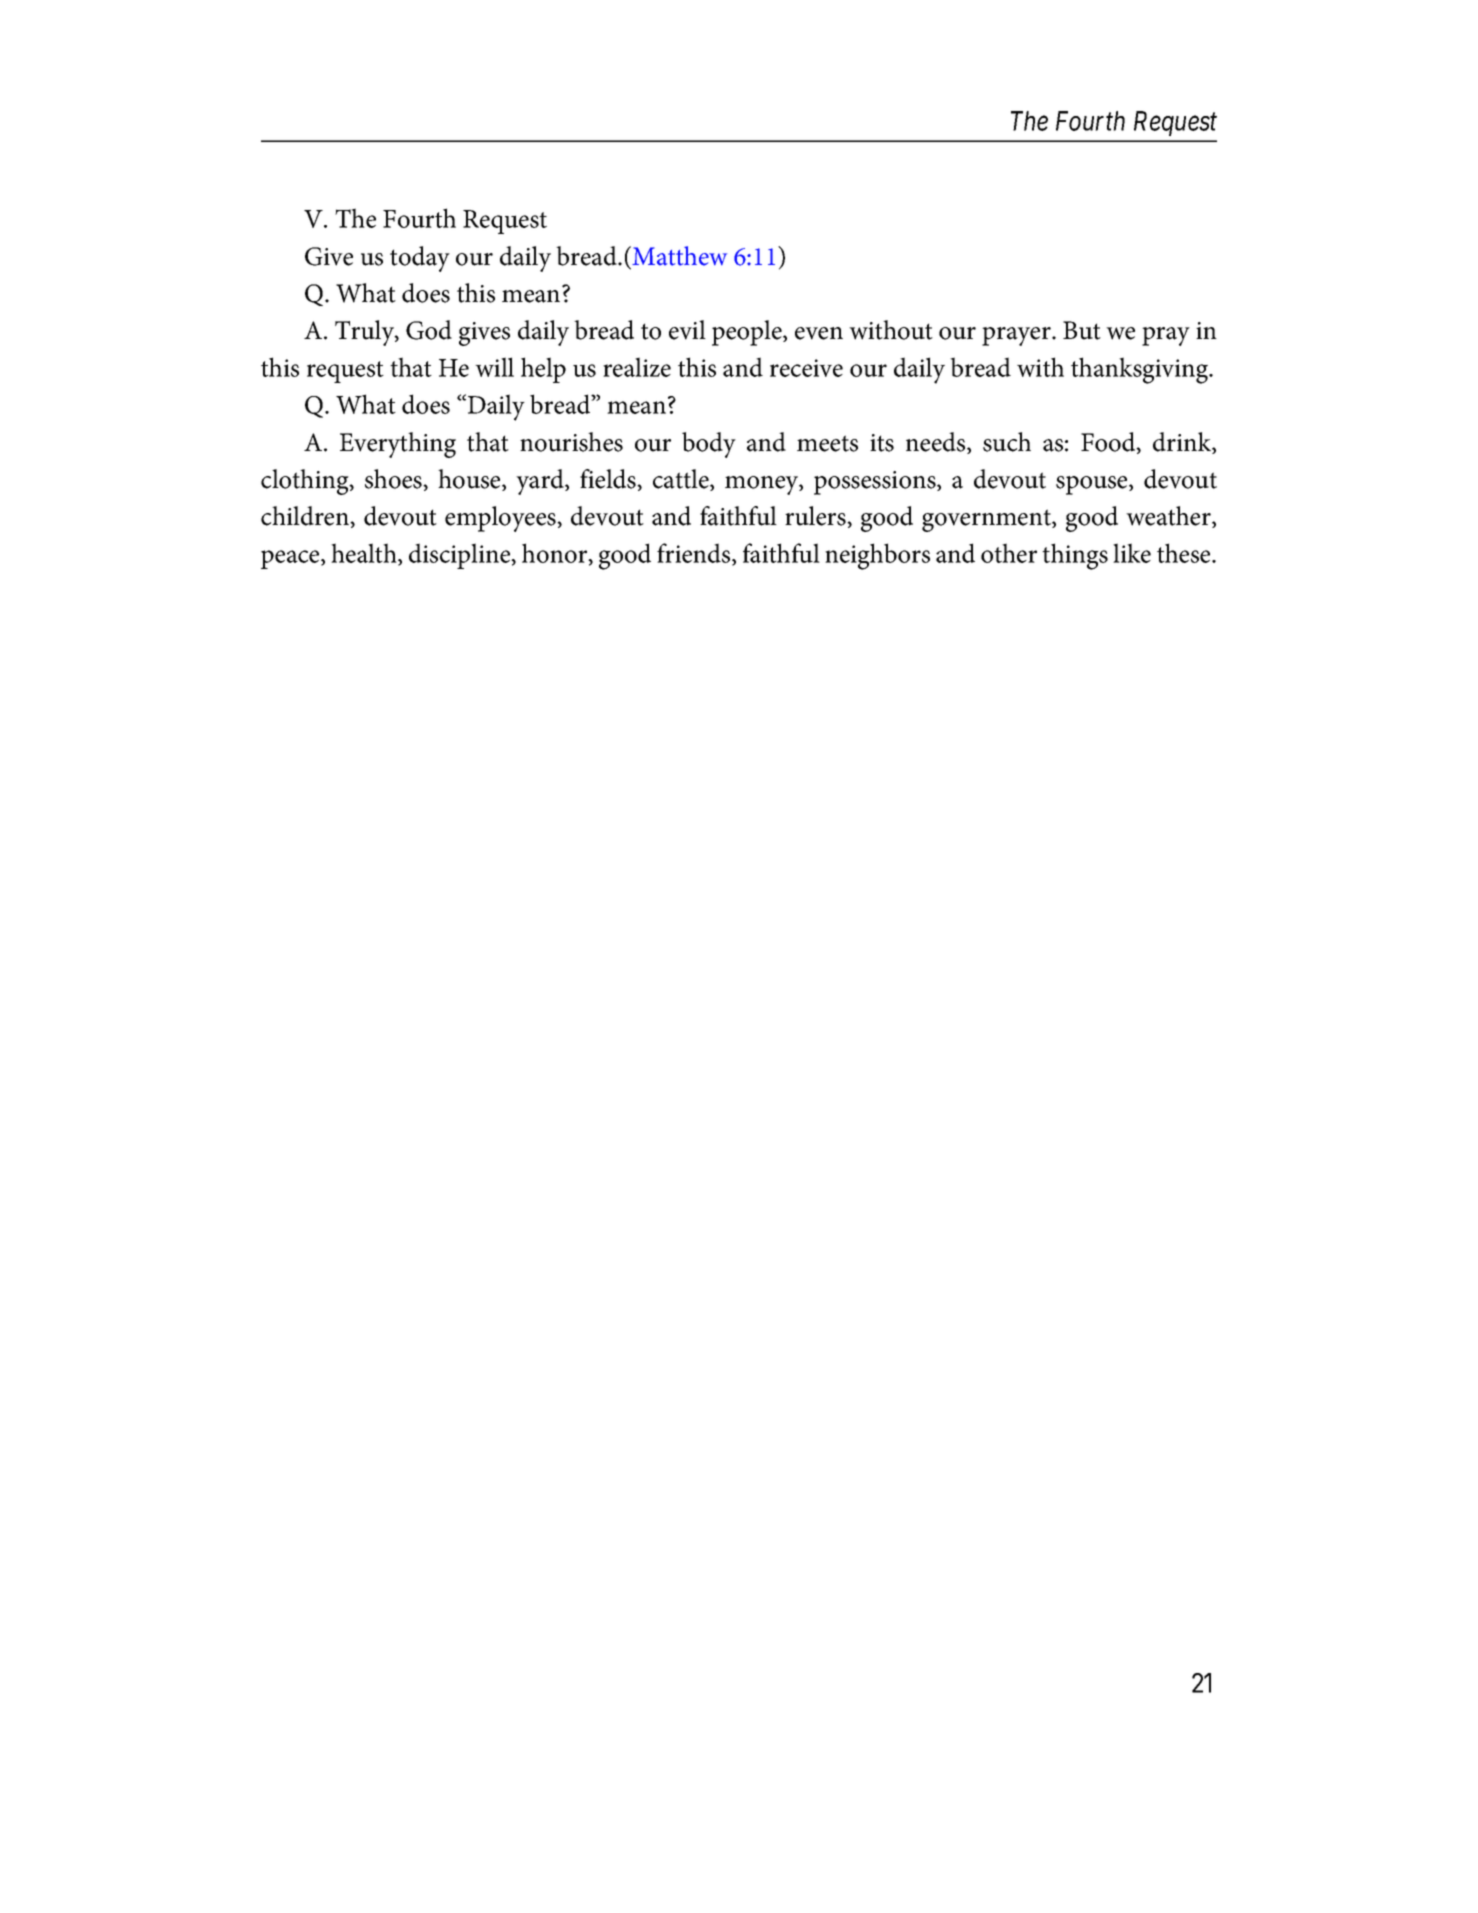 This page has height=1913, width=1478. What do you see at coordinates (398, 445) in the page?
I see `Everything` at bounding box center [398, 445].
